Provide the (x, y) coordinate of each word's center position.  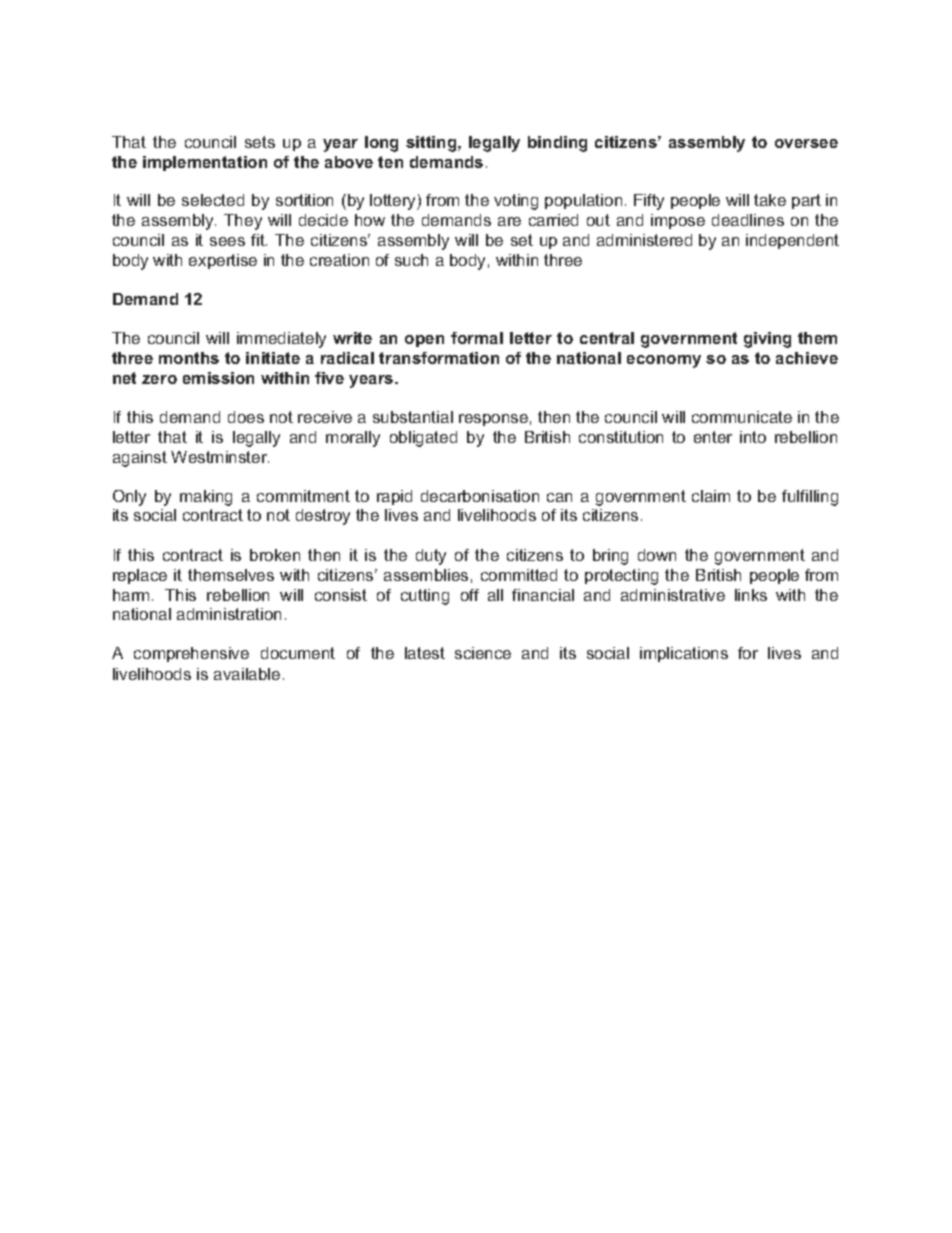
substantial (413, 417)
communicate (742, 417)
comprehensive (191, 654)
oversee (806, 143)
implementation (205, 163)
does (246, 417)
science (483, 653)
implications (684, 654)
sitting (432, 144)
